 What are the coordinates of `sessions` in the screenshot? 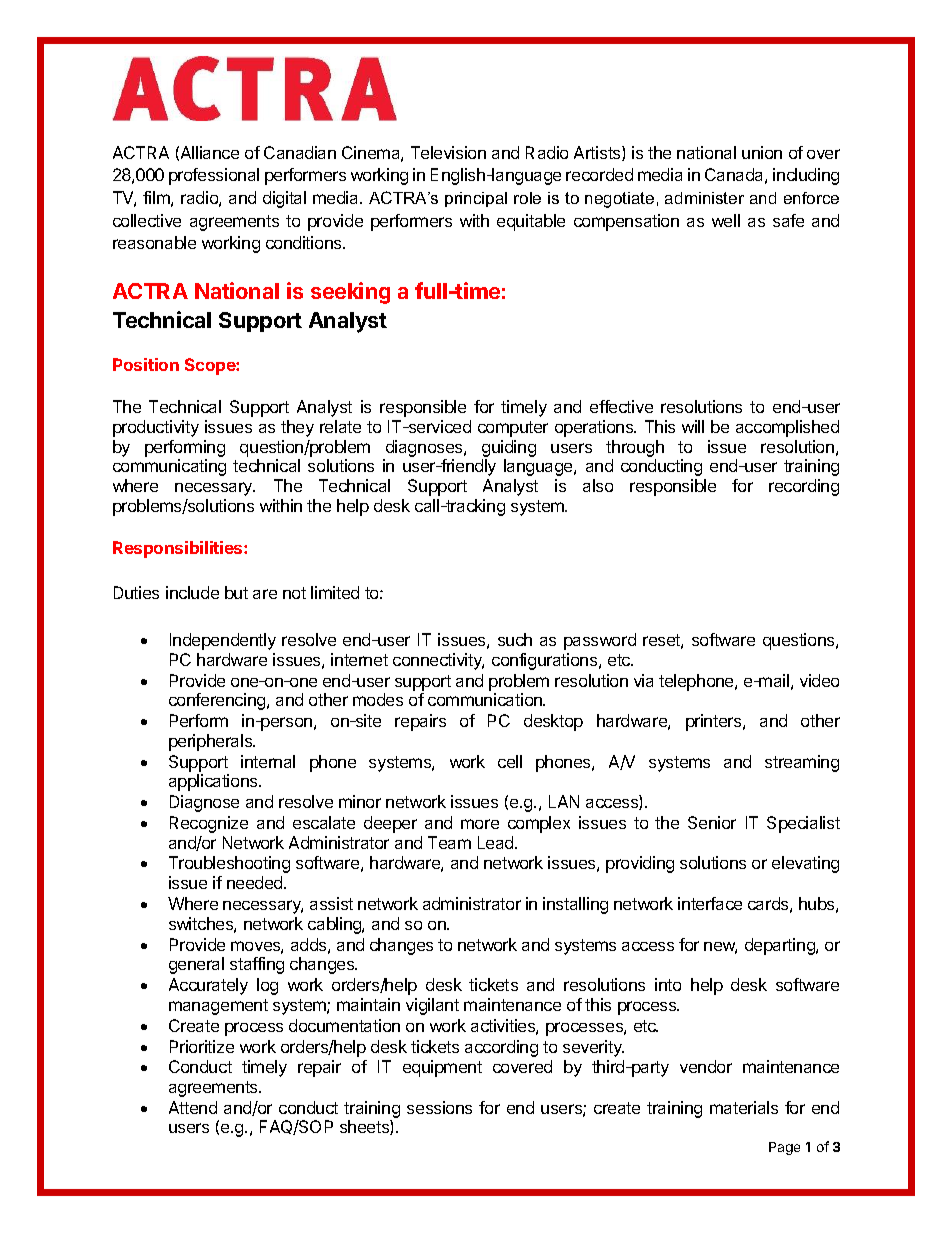 It's located at (439, 1107).
